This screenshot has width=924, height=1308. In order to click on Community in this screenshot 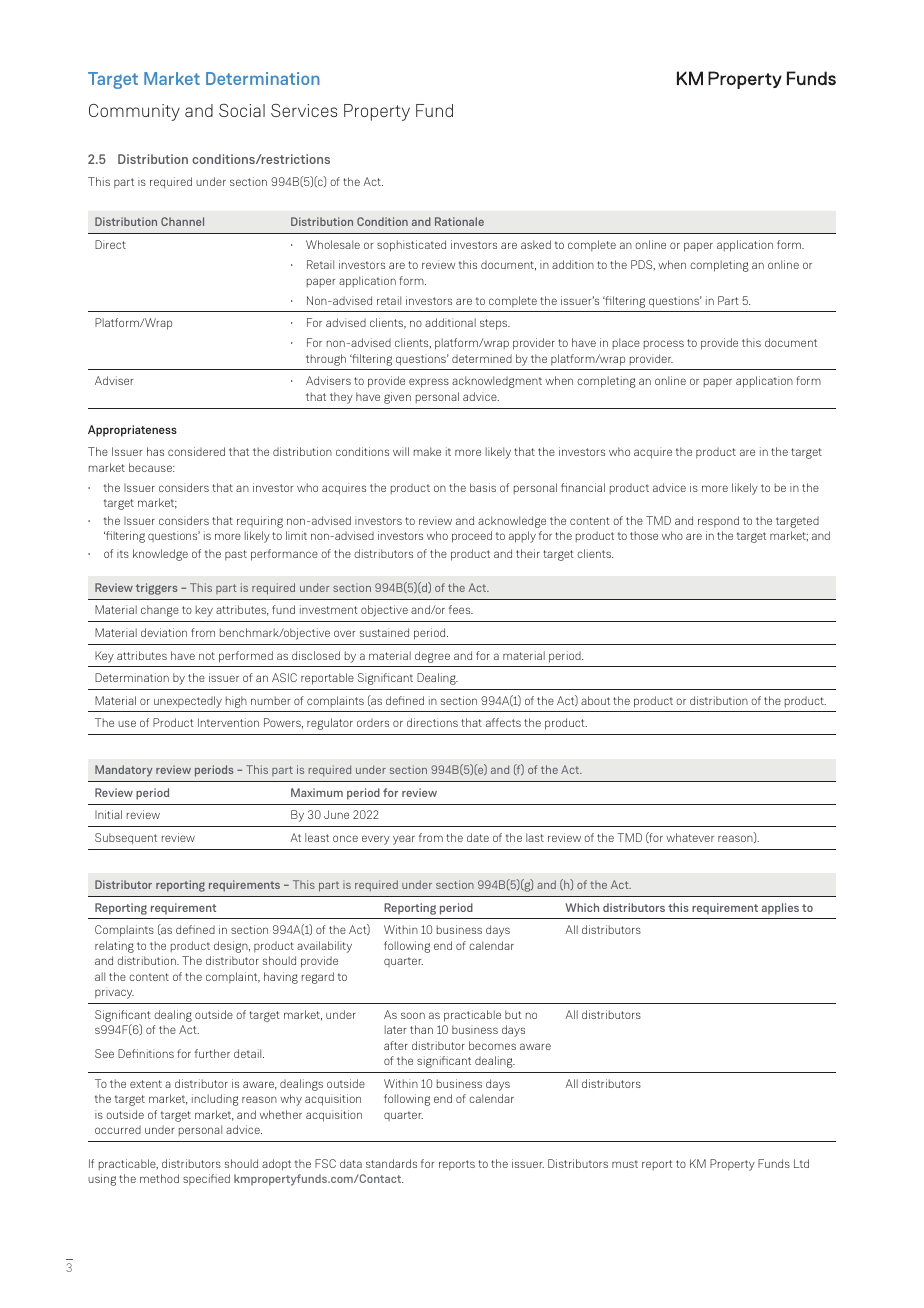, I will do `click(134, 112)`.
